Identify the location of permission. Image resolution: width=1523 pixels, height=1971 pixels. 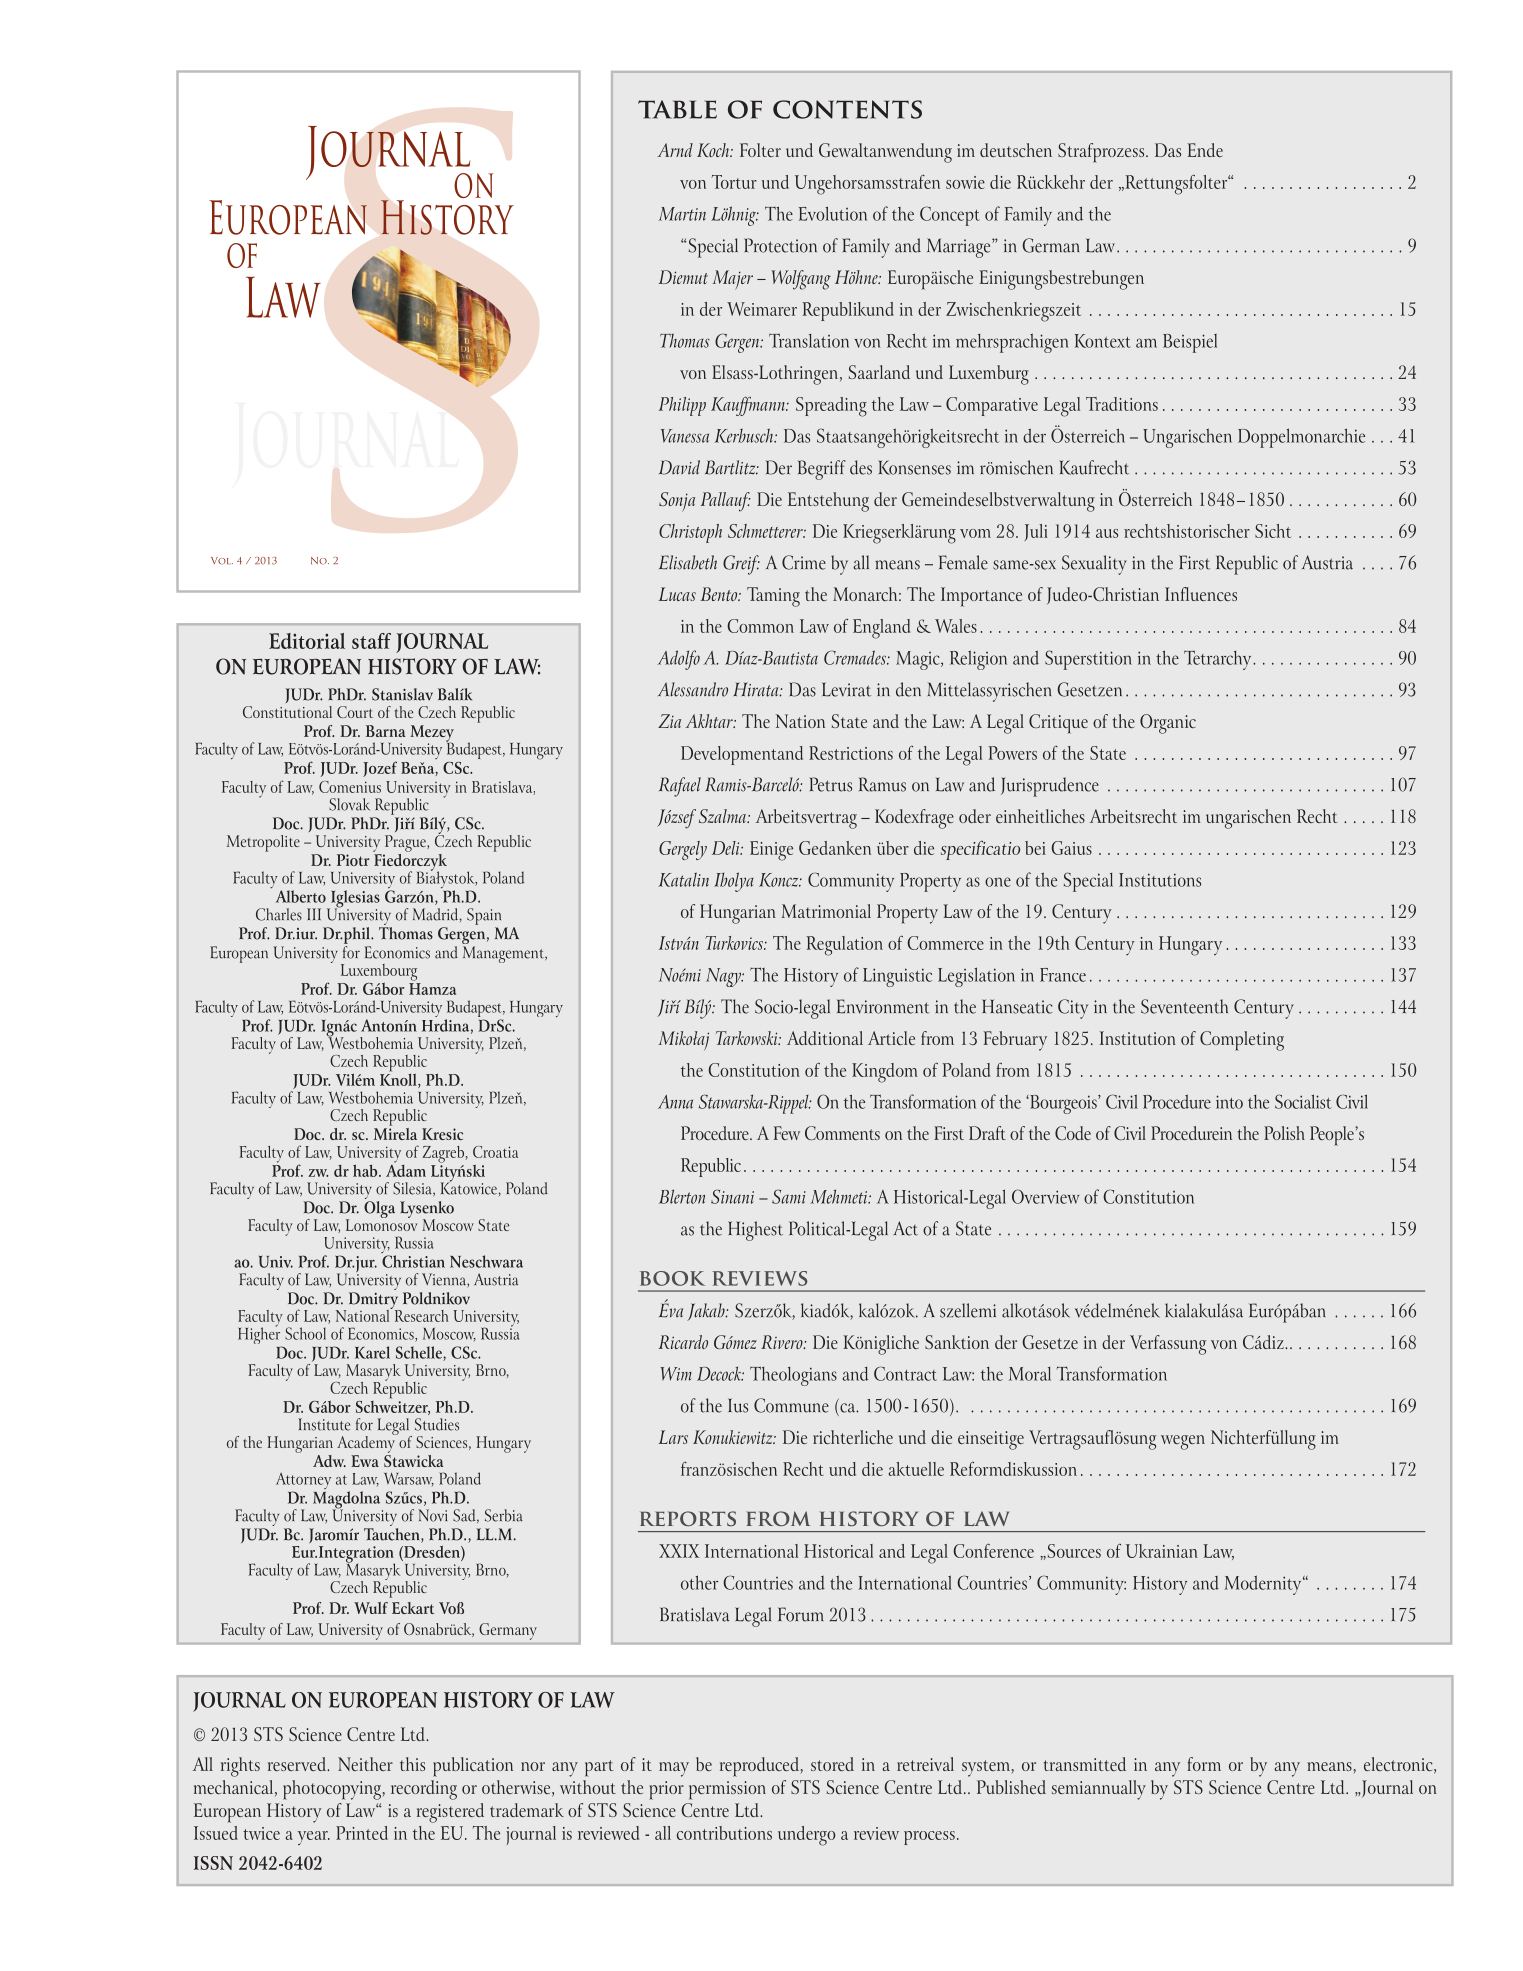
(727, 1790).
